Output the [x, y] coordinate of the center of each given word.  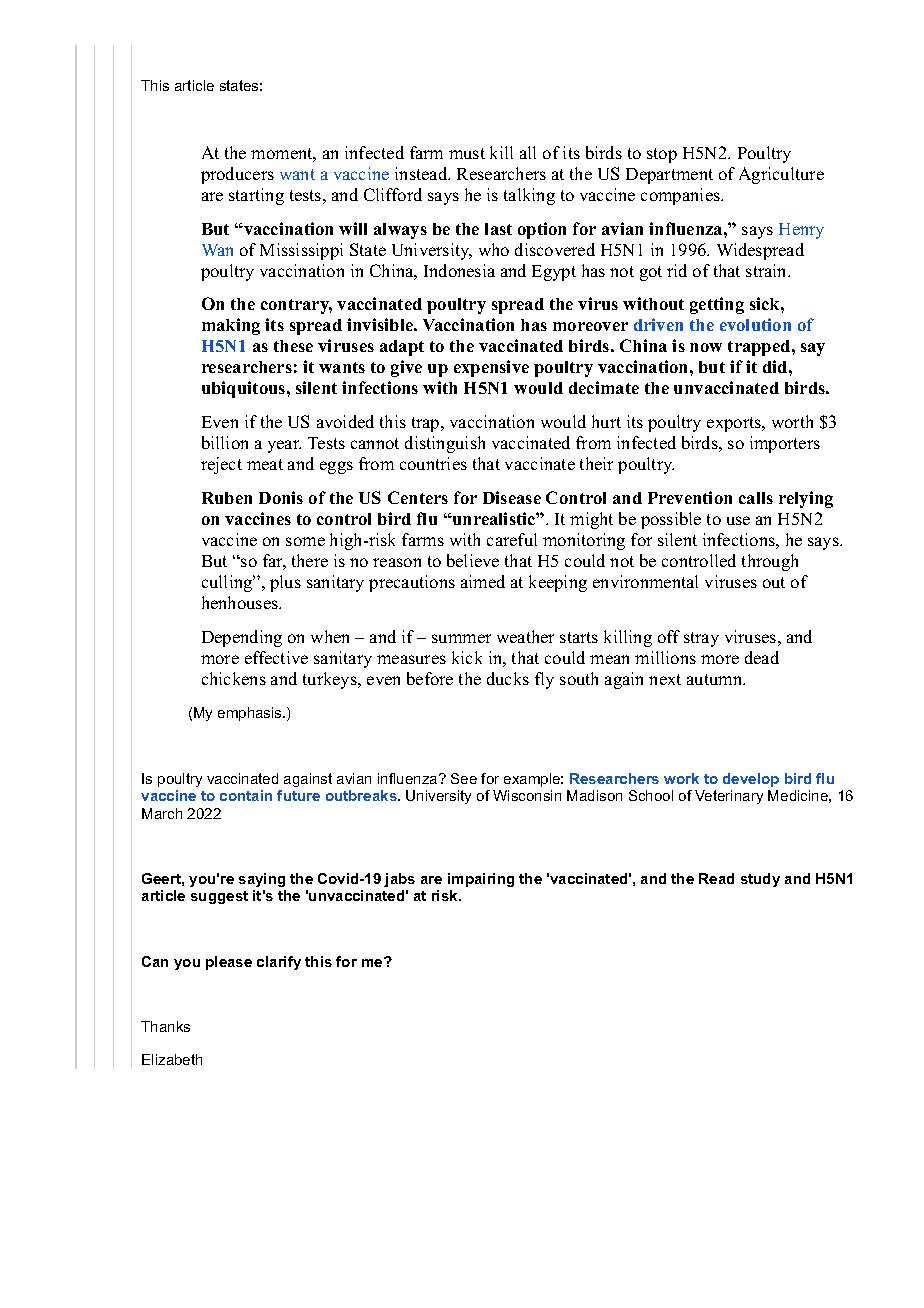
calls [756, 498]
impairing [481, 880]
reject [221, 465]
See [464, 778]
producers [237, 175]
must [467, 153]
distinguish [445, 444]
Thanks [165, 1026]
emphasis [251, 714]
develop [751, 780]
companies [681, 196]
